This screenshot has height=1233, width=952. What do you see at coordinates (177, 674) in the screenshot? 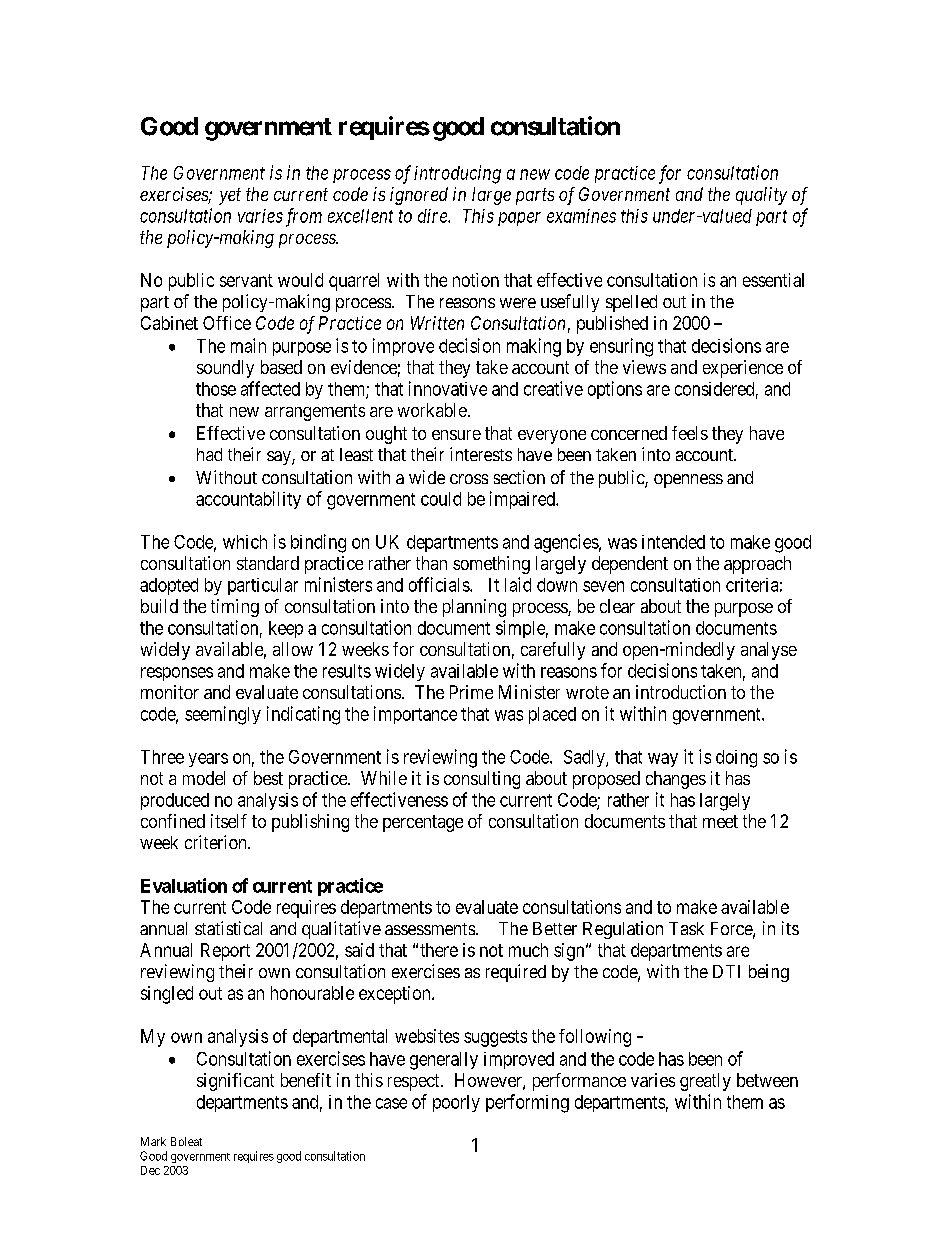
I see `responses` at bounding box center [177, 674].
